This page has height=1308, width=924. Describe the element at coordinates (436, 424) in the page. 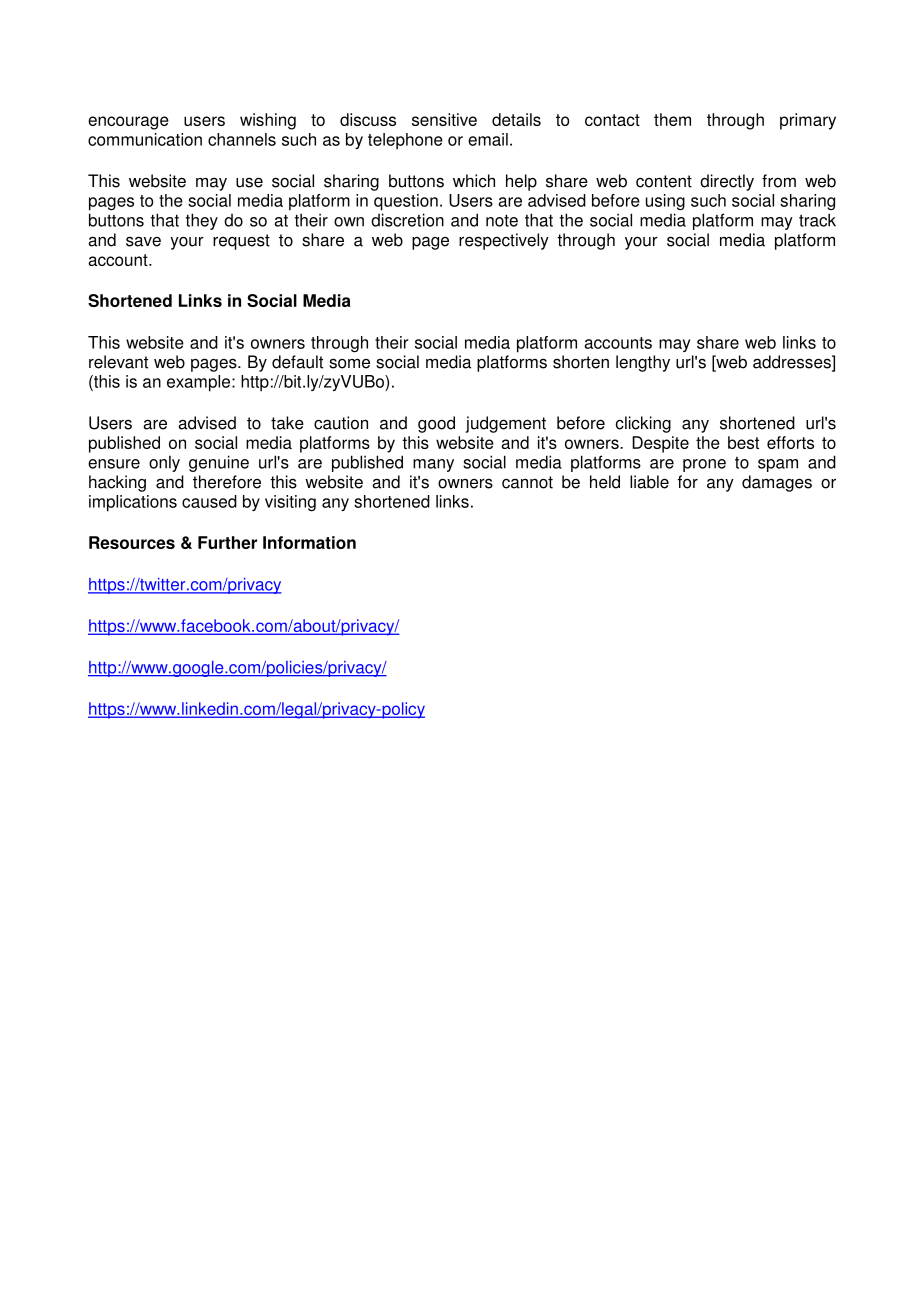

I see `good` at that location.
